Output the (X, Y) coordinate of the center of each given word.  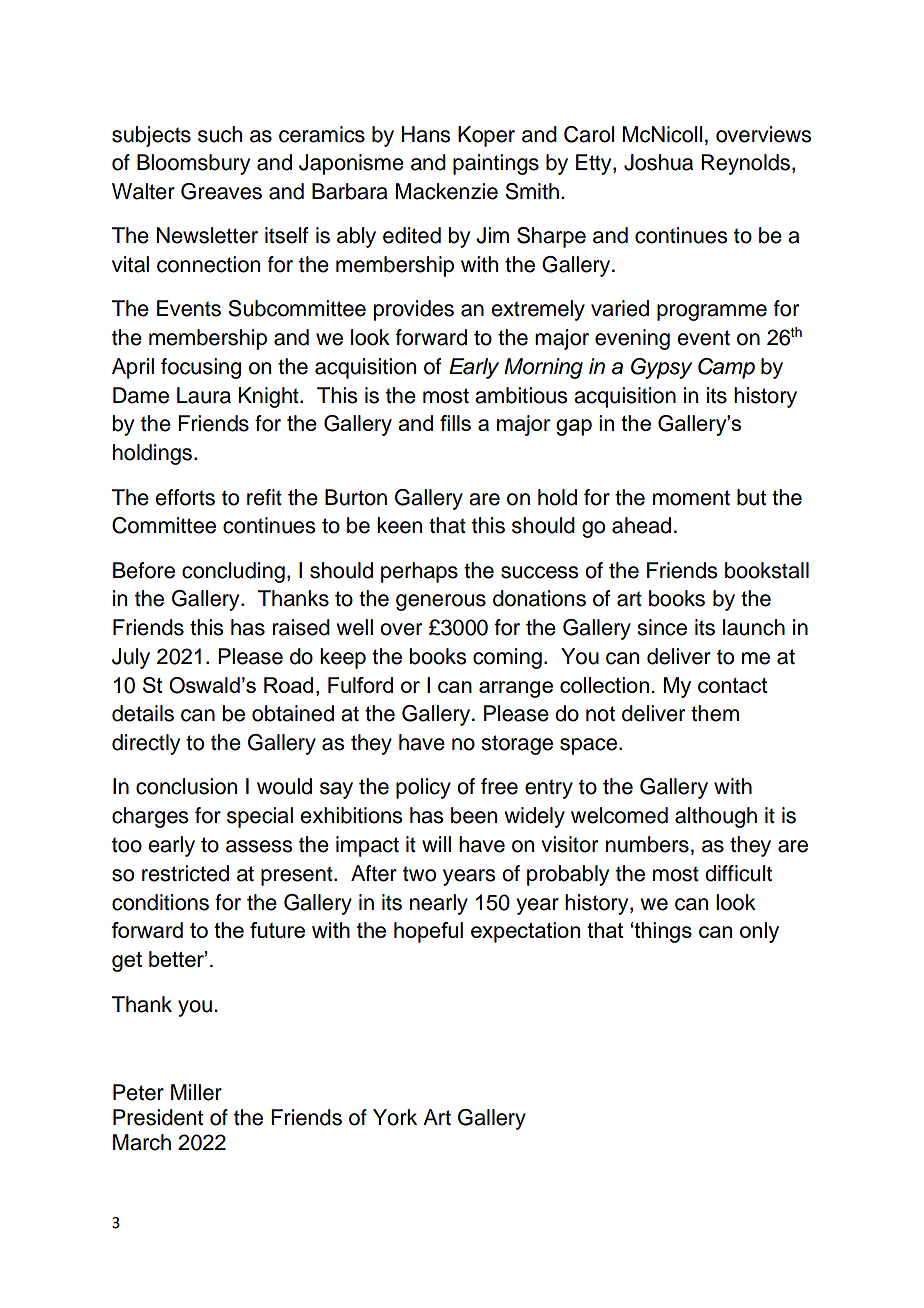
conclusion (186, 786)
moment (691, 498)
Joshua (658, 162)
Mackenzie (447, 191)
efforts (185, 497)
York (395, 1117)
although (716, 817)
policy (423, 788)
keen (399, 525)
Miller (196, 1092)
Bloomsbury (193, 164)
